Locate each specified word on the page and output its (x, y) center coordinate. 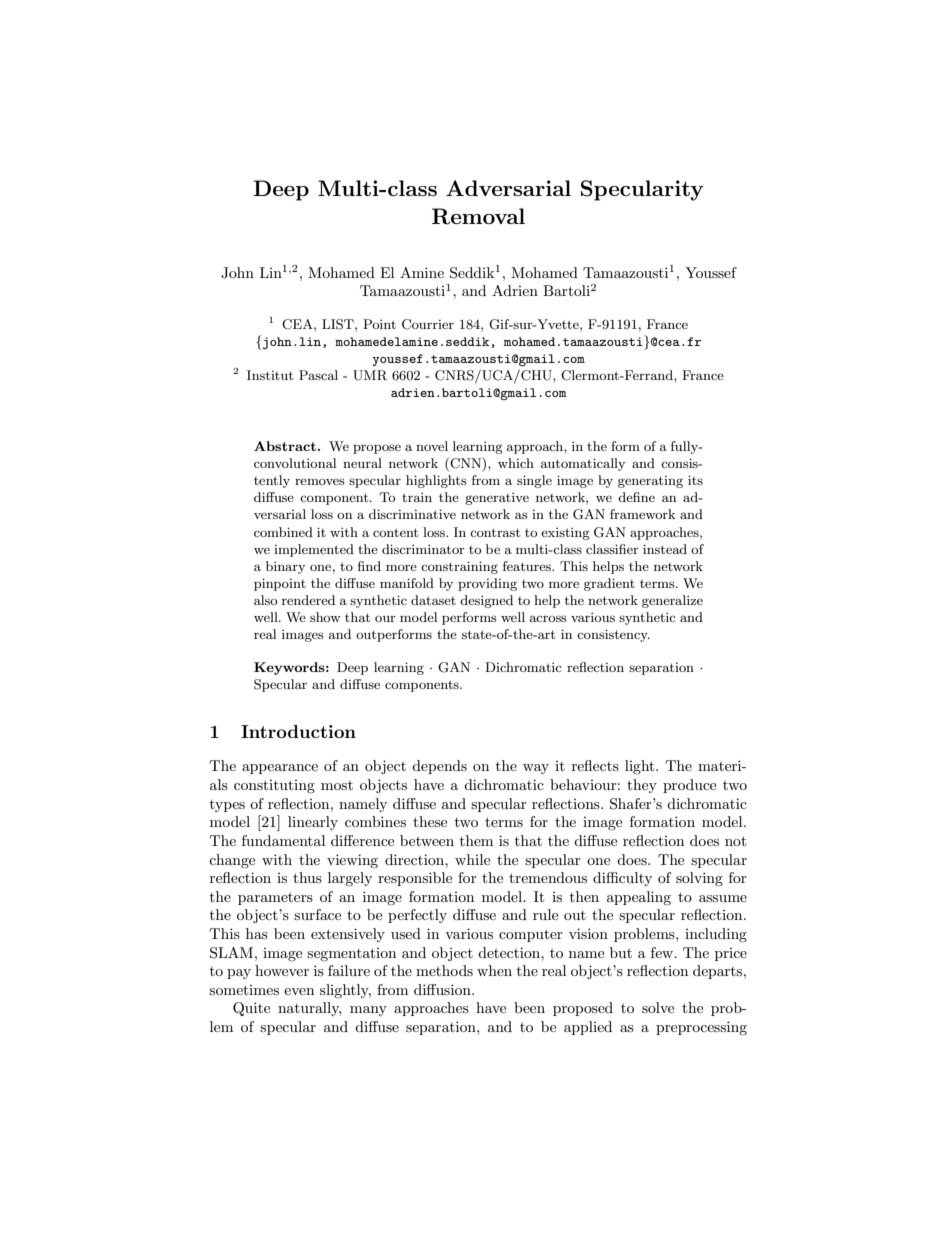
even (299, 991)
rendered (308, 600)
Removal (478, 216)
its (695, 480)
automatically (583, 464)
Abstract (285, 446)
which (516, 463)
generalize (672, 601)
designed (486, 601)
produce (689, 786)
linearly (313, 823)
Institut (270, 375)
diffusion (443, 989)
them (476, 840)
